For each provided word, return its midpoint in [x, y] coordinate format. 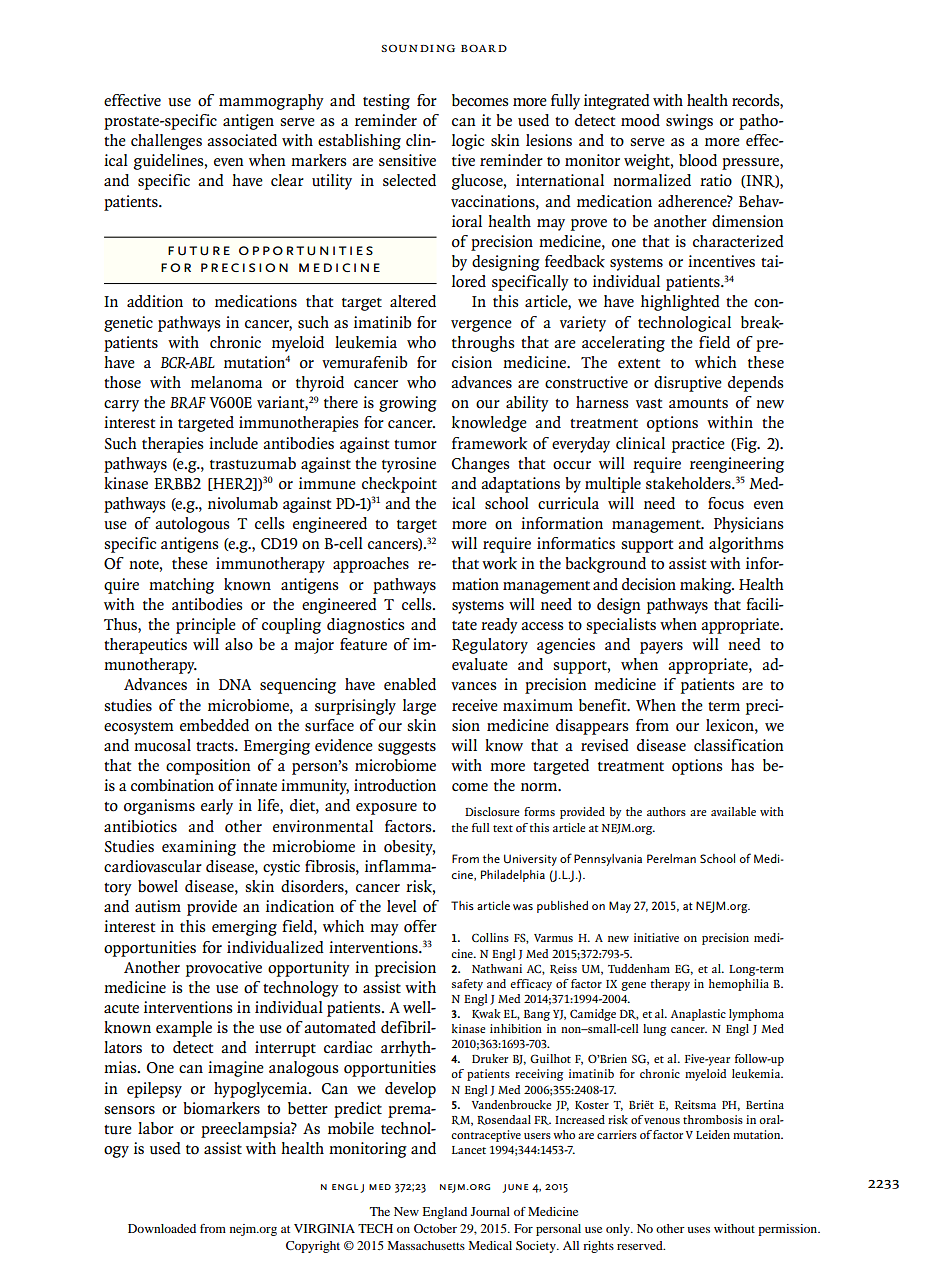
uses [698, 1230]
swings [689, 122]
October [435, 1228]
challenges [166, 142]
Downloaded [162, 1228]
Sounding [418, 48]
